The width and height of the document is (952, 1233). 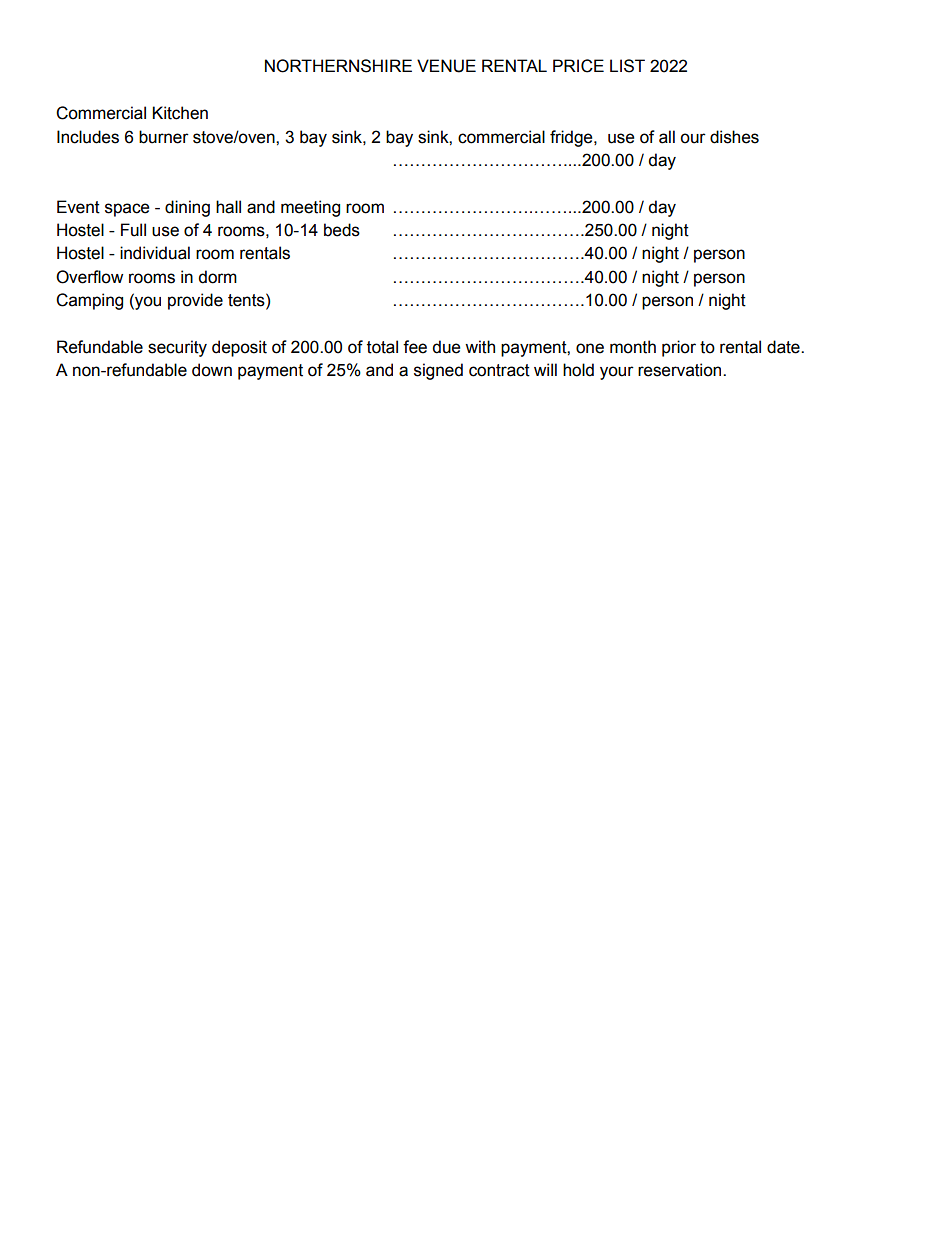 I want to click on VENUE, so click(x=446, y=66).
